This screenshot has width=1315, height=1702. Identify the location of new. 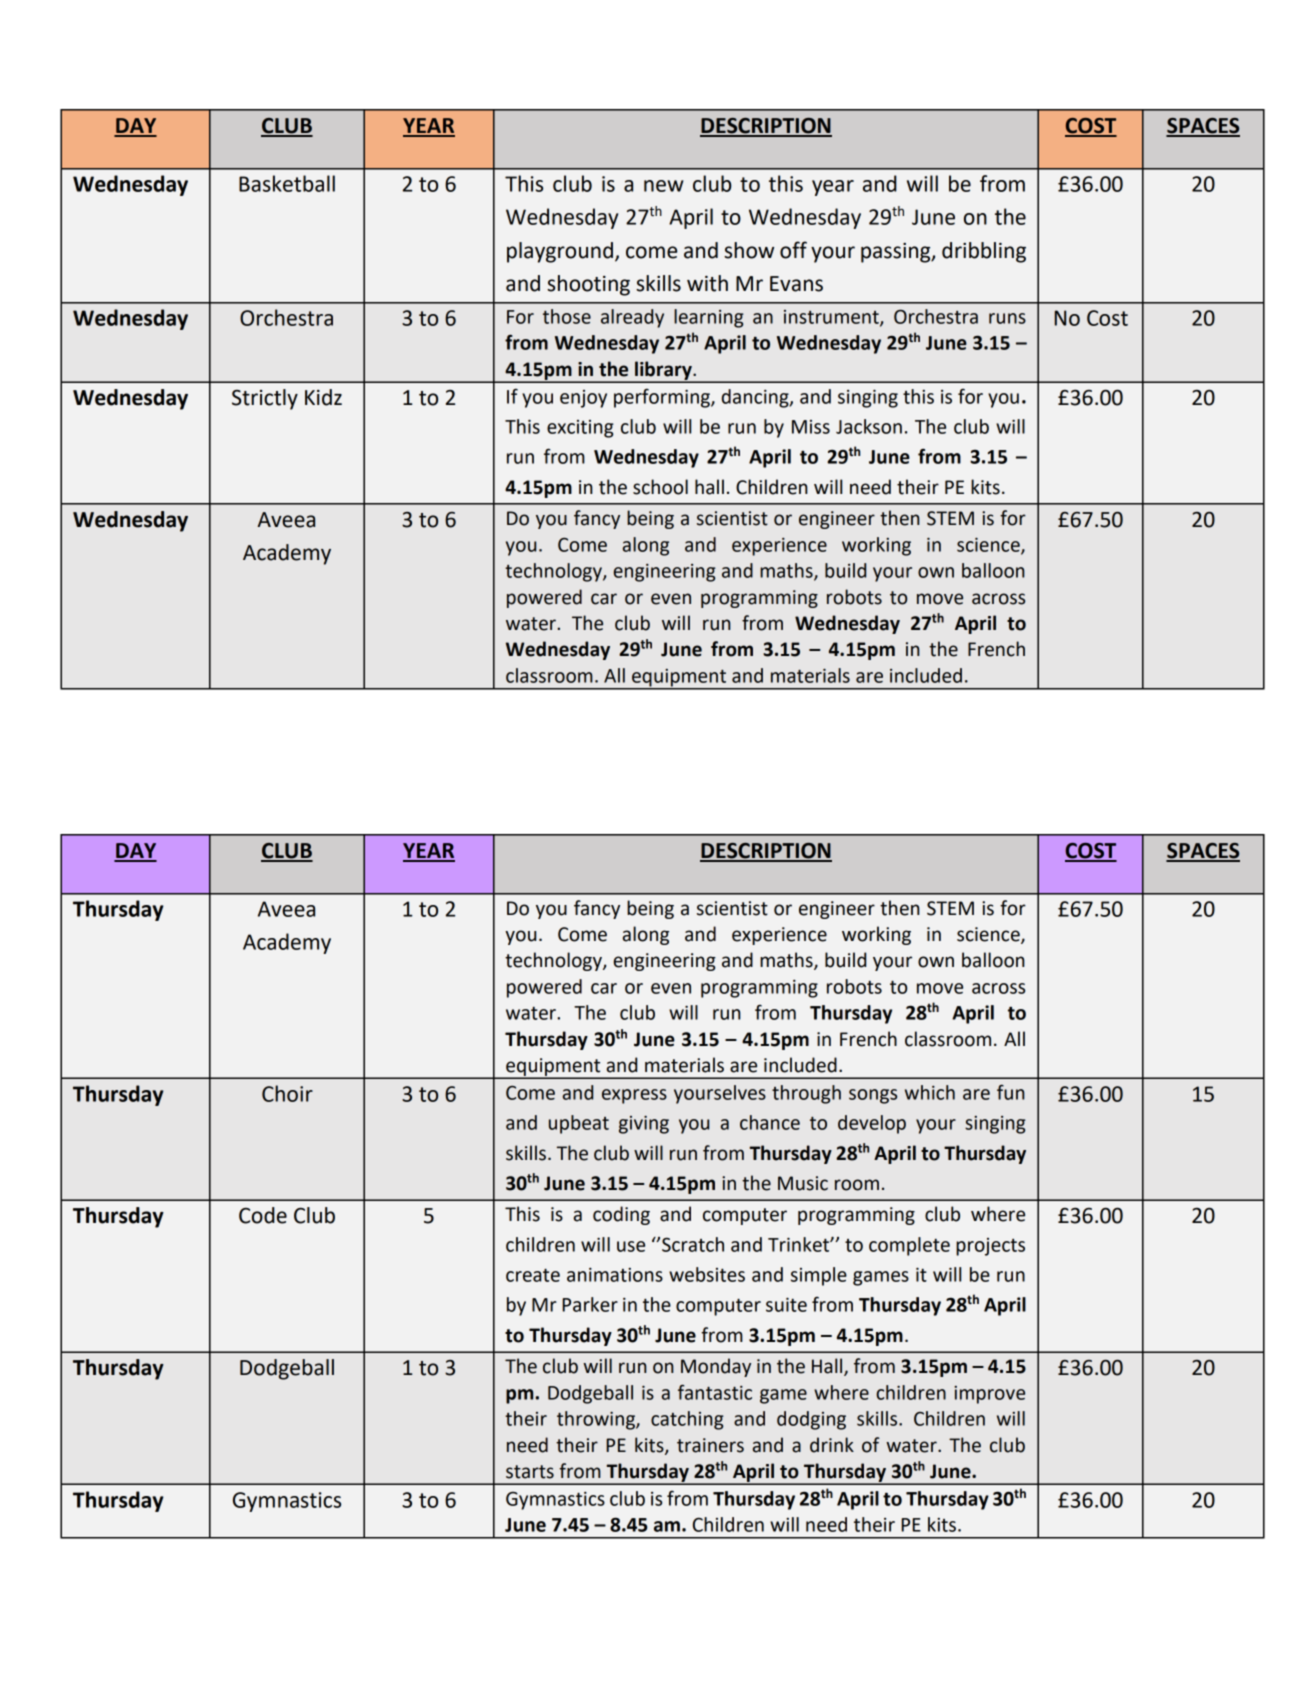
(663, 186).
